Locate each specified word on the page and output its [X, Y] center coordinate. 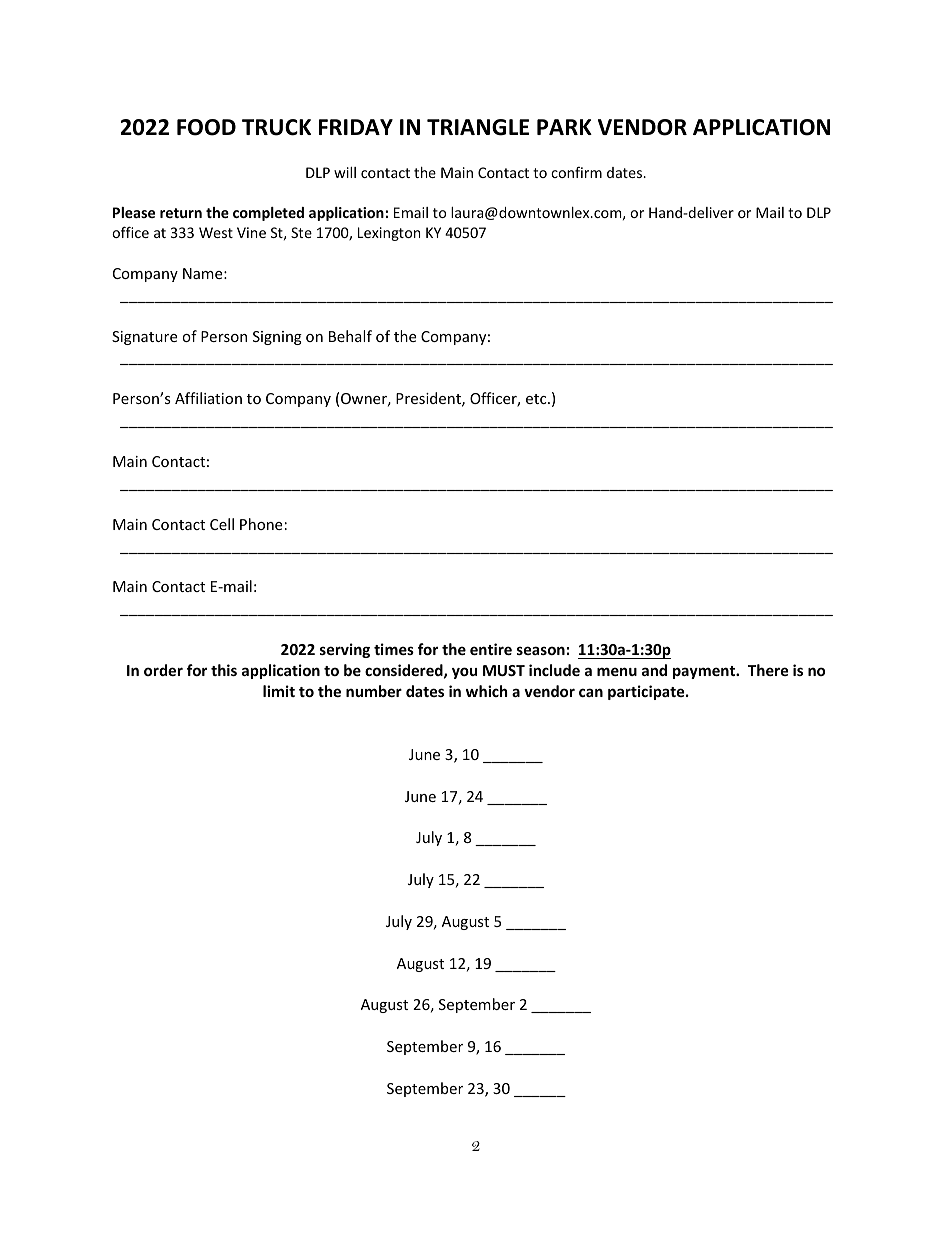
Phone [261, 524]
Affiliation [208, 398]
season [541, 650]
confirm [576, 172]
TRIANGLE [478, 127]
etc [537, 399]
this [224, 670]
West [216, 232]
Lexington [389, 234]
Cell [222, 524]
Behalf [350, 336]
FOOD [206, 127]
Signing [277, 338]
